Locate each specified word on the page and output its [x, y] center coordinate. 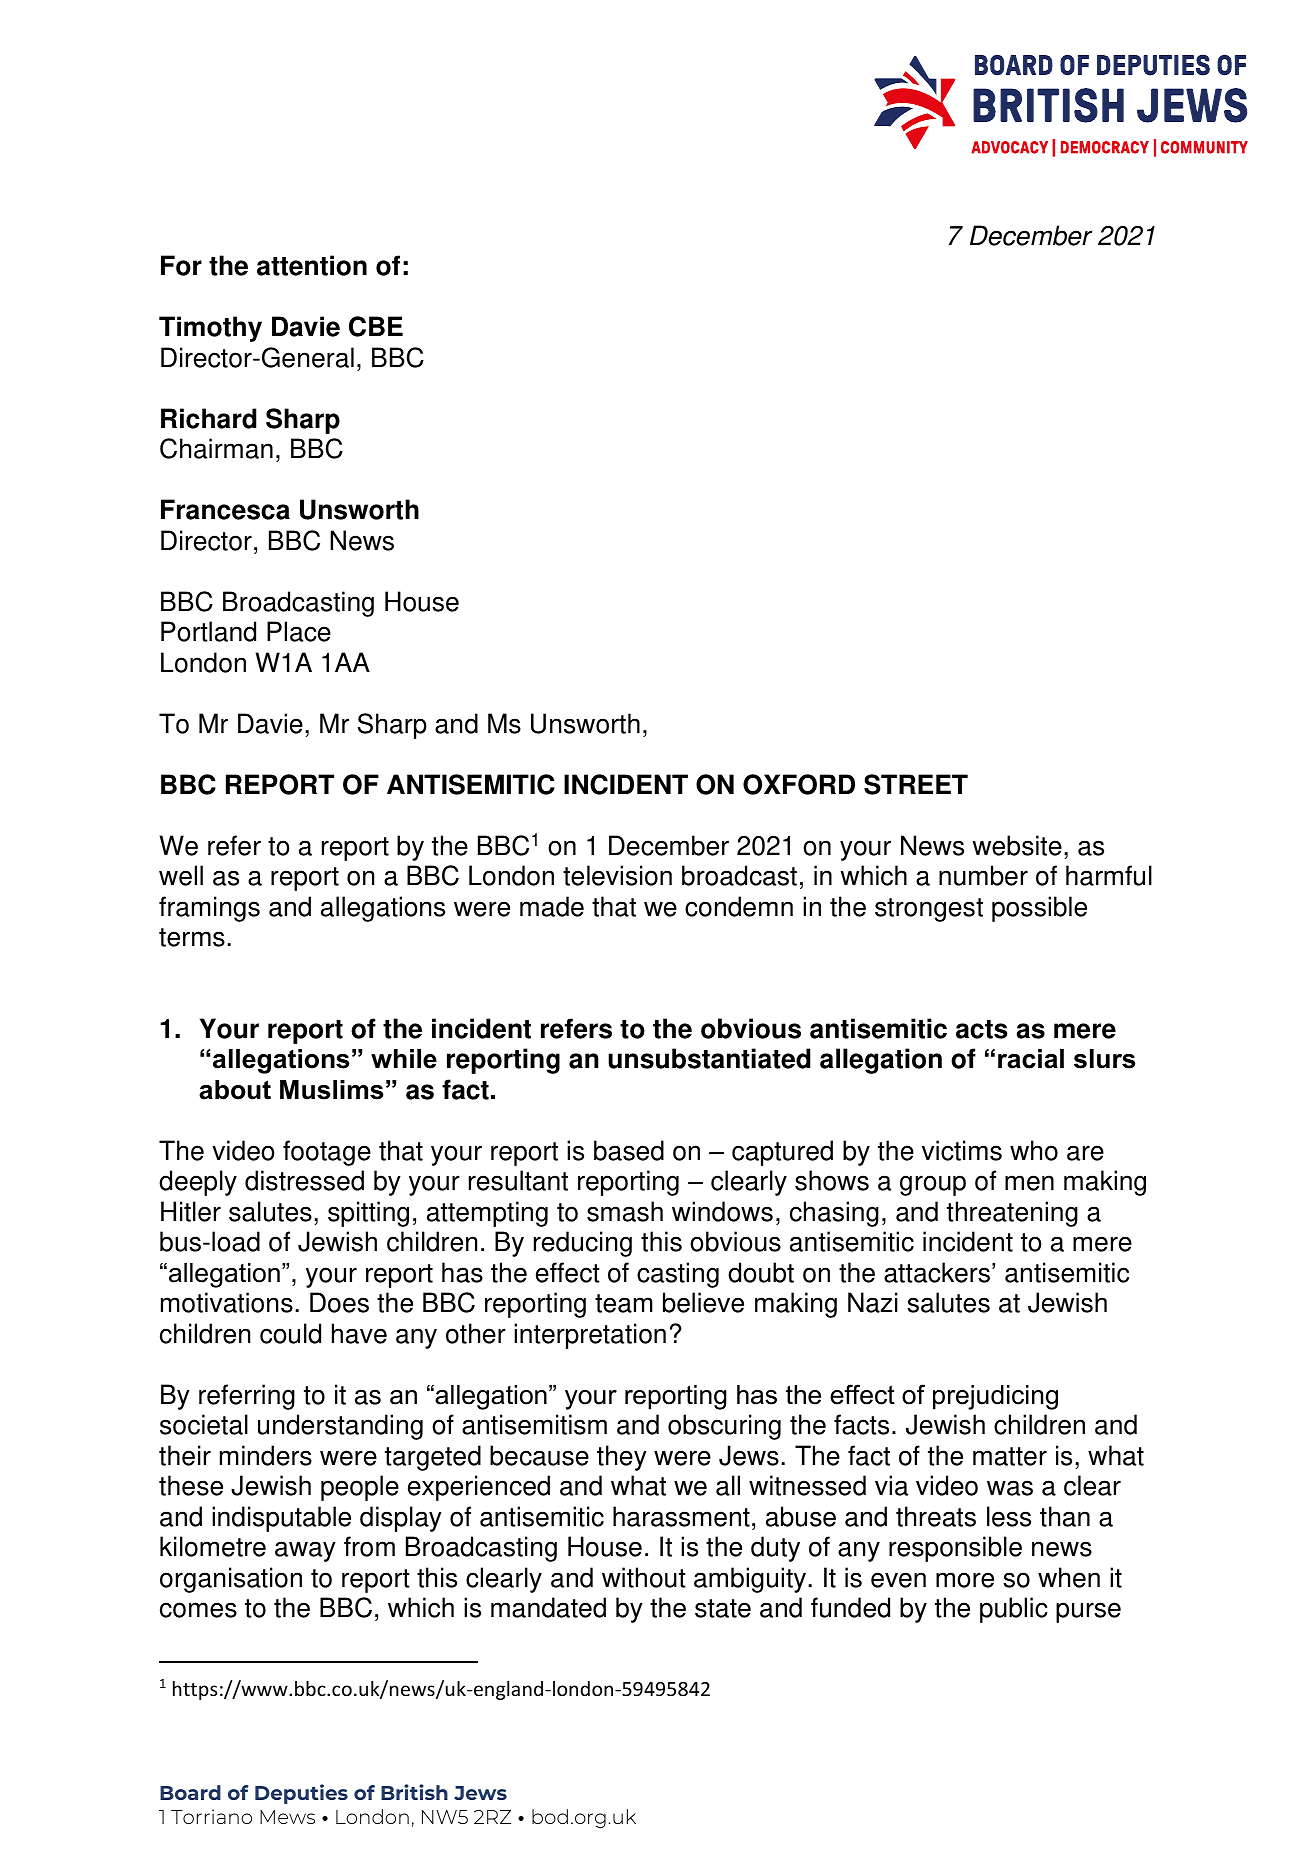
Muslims [331, 1090]
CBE [376, 326]
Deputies [301, 1794]
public [1014, 1610]
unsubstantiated [709, 1058]
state [723, 1608]
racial [1031, 1059]
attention [312, 265]
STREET [916, 784]
